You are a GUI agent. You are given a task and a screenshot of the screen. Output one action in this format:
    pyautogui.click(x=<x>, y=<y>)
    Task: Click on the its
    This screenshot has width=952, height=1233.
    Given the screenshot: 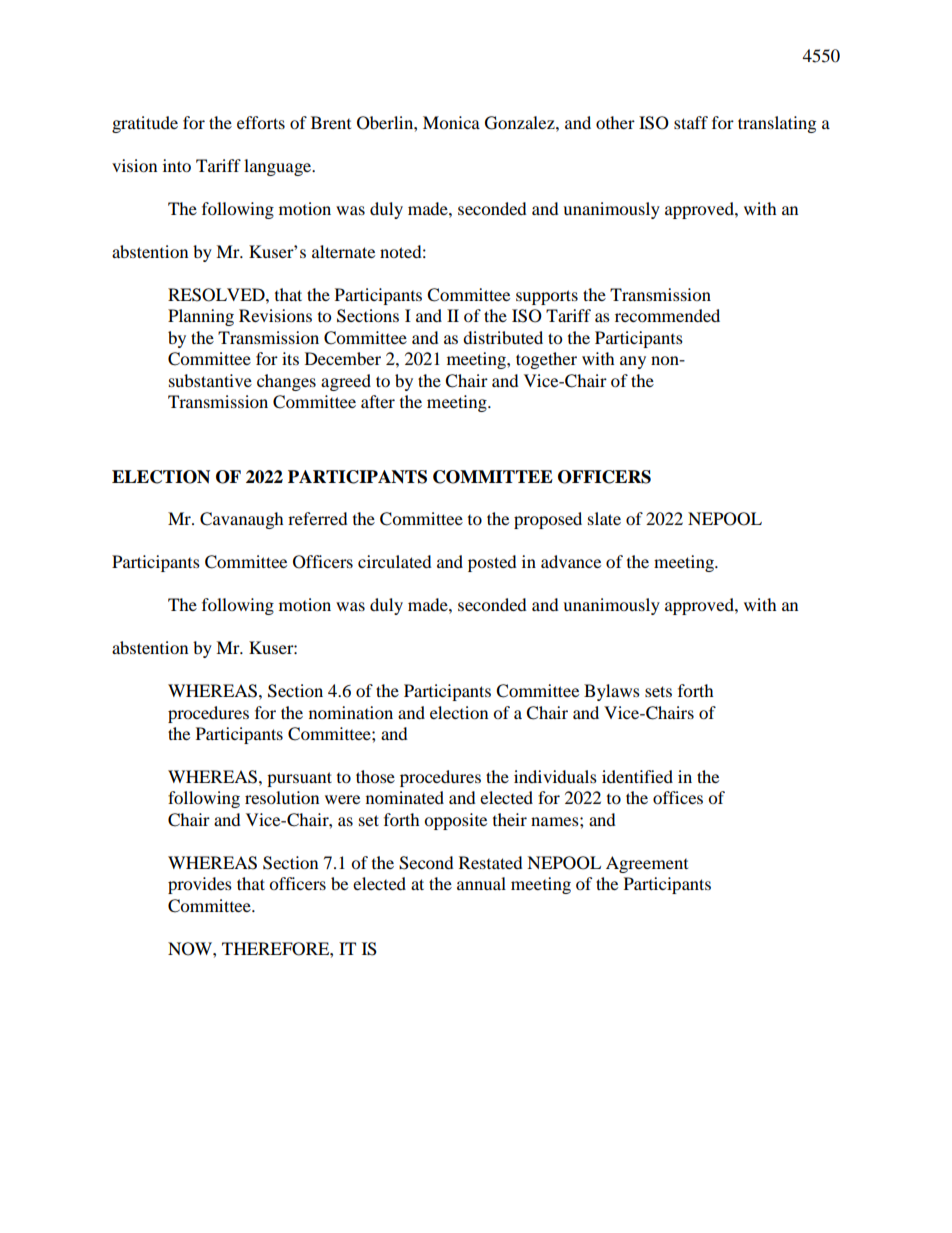 What is the action you would take?
    pyautogui.click(x=290, y=358)
